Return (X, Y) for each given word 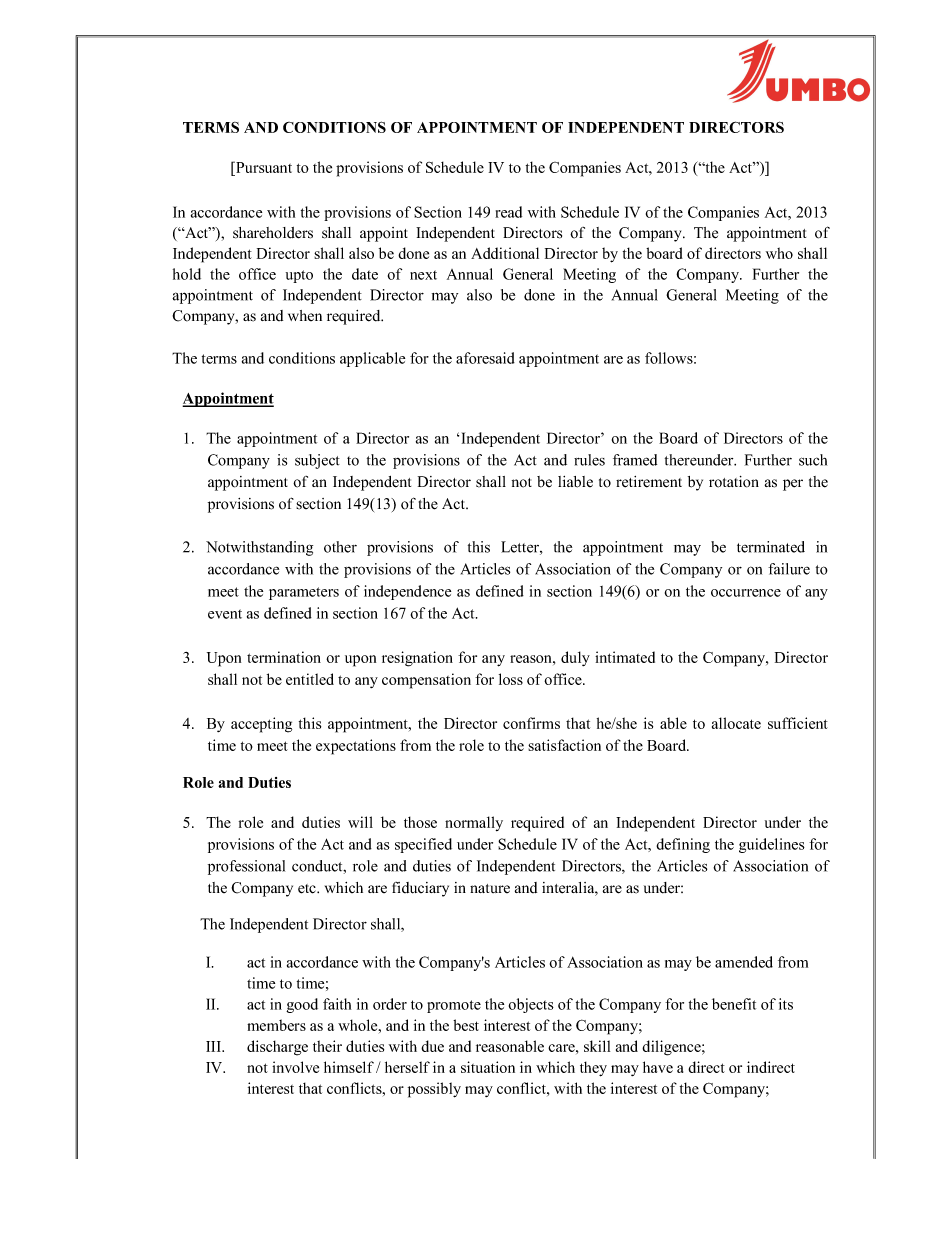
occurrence (746, 593)
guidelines (772, 845)
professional (246, 867)
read (508, 212)
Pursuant (263, 167)
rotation (734, 482)
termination (284, 657)
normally (474, 823)
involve (295, 1067)
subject (317, 461)
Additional (505, 253)
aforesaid (485, 358)
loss (511, 679)
